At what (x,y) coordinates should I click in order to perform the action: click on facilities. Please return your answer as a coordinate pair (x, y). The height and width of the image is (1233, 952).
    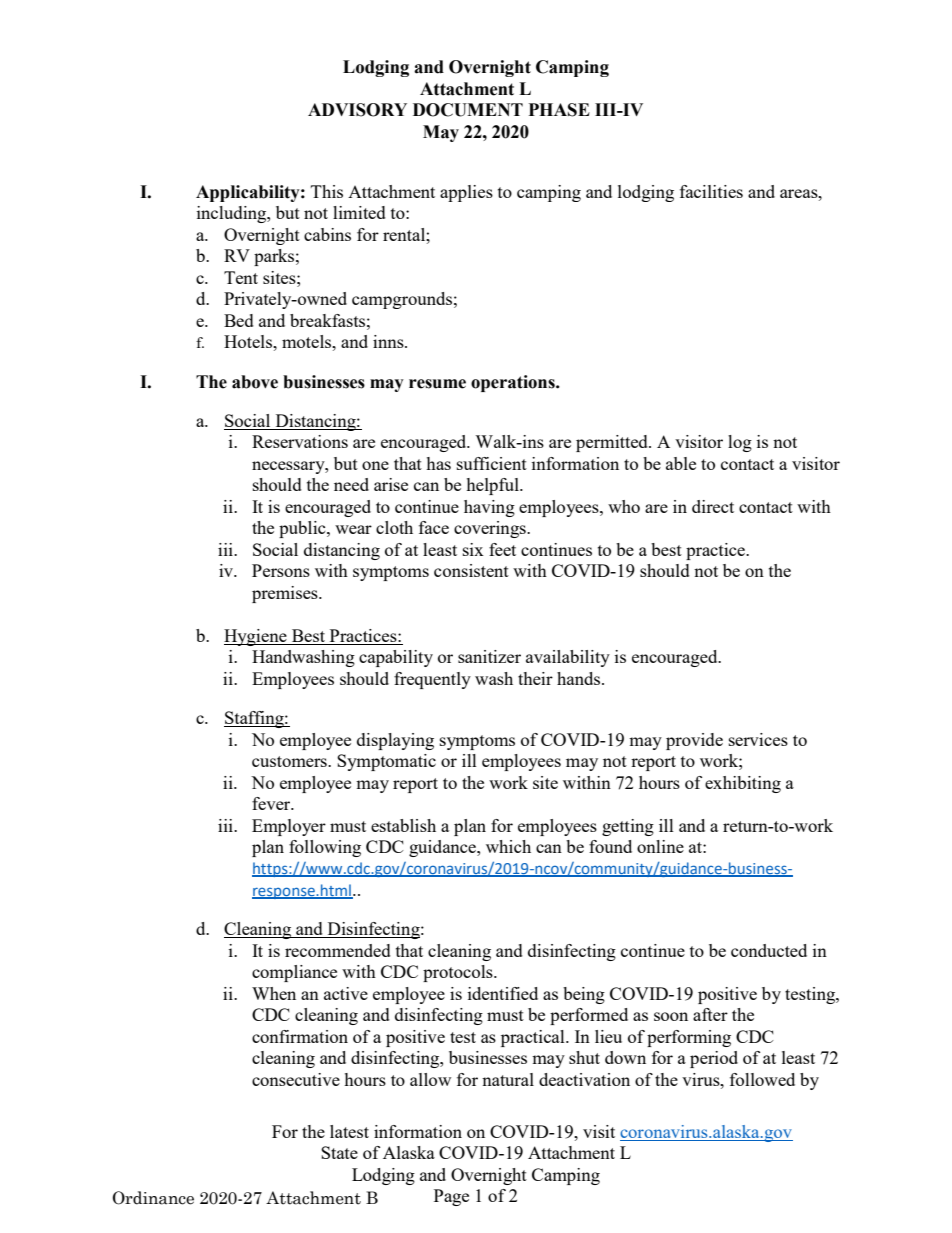
    Looking at the image, I should click on (711, 191).
